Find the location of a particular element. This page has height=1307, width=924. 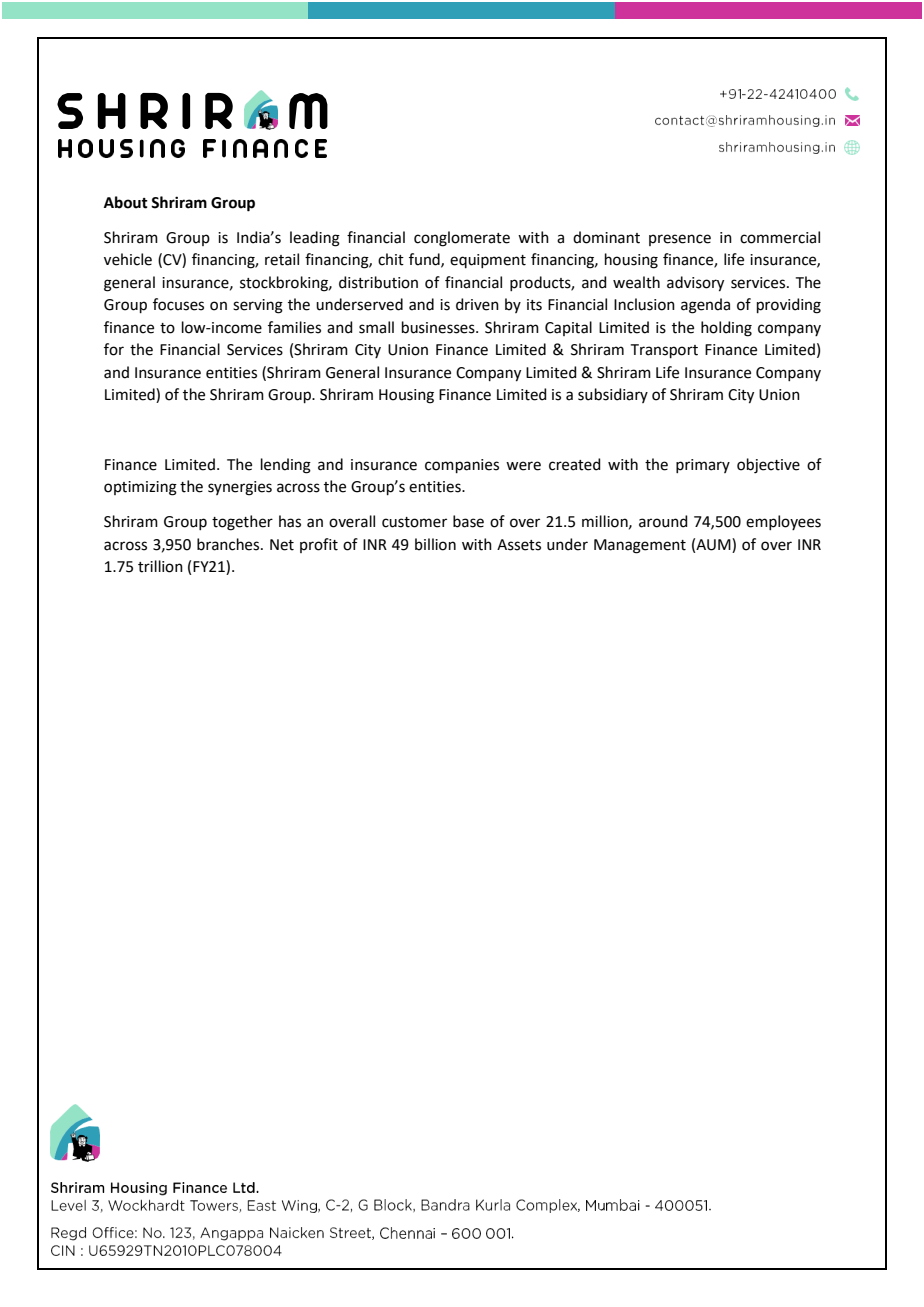

trillion is located at coordinates (160, 566).
